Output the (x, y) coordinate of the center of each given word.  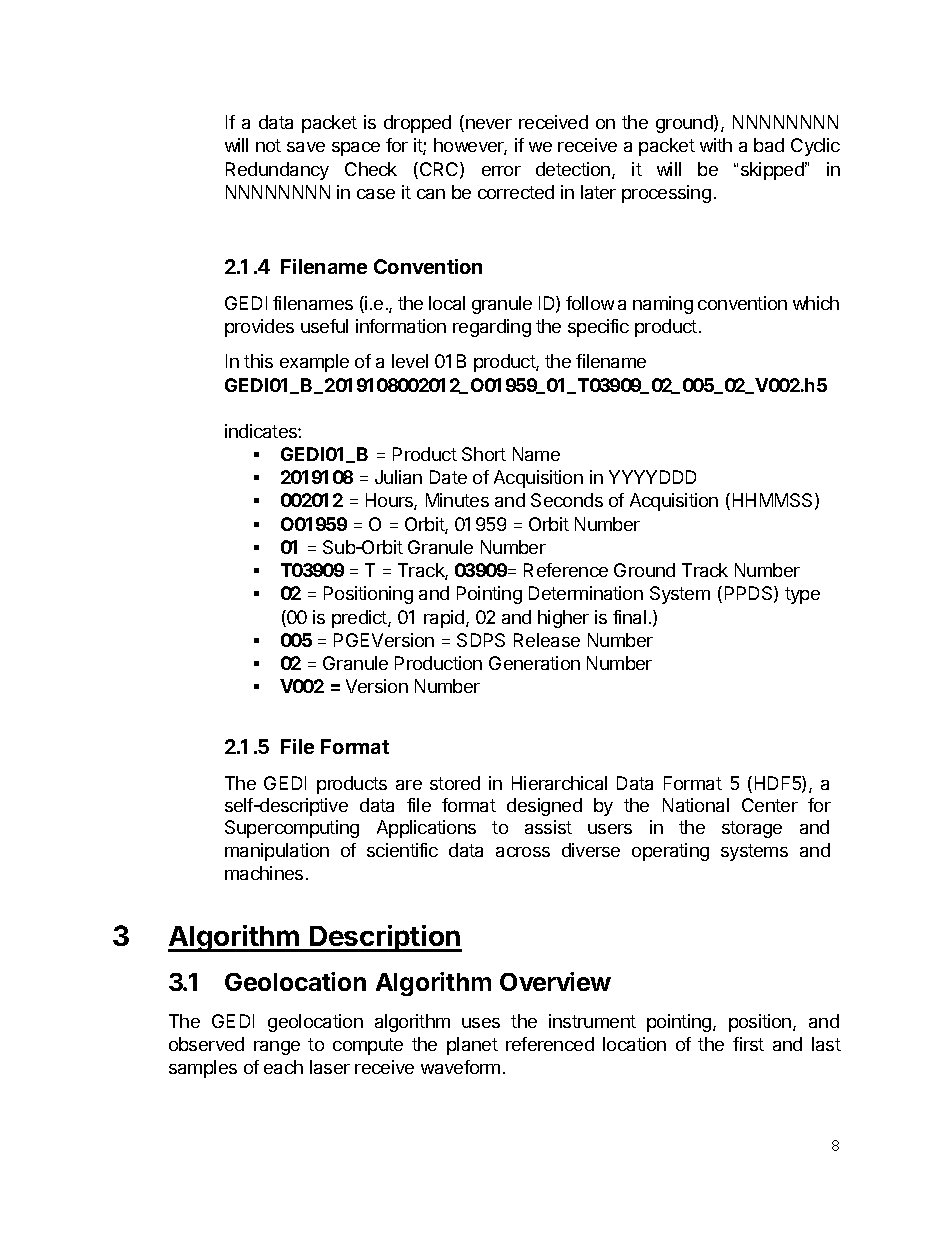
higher (563, 619)
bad (769, 145)
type (802, 595)
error (501, 171)
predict (360, 619)
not (268, 145)
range (277, 1048)
